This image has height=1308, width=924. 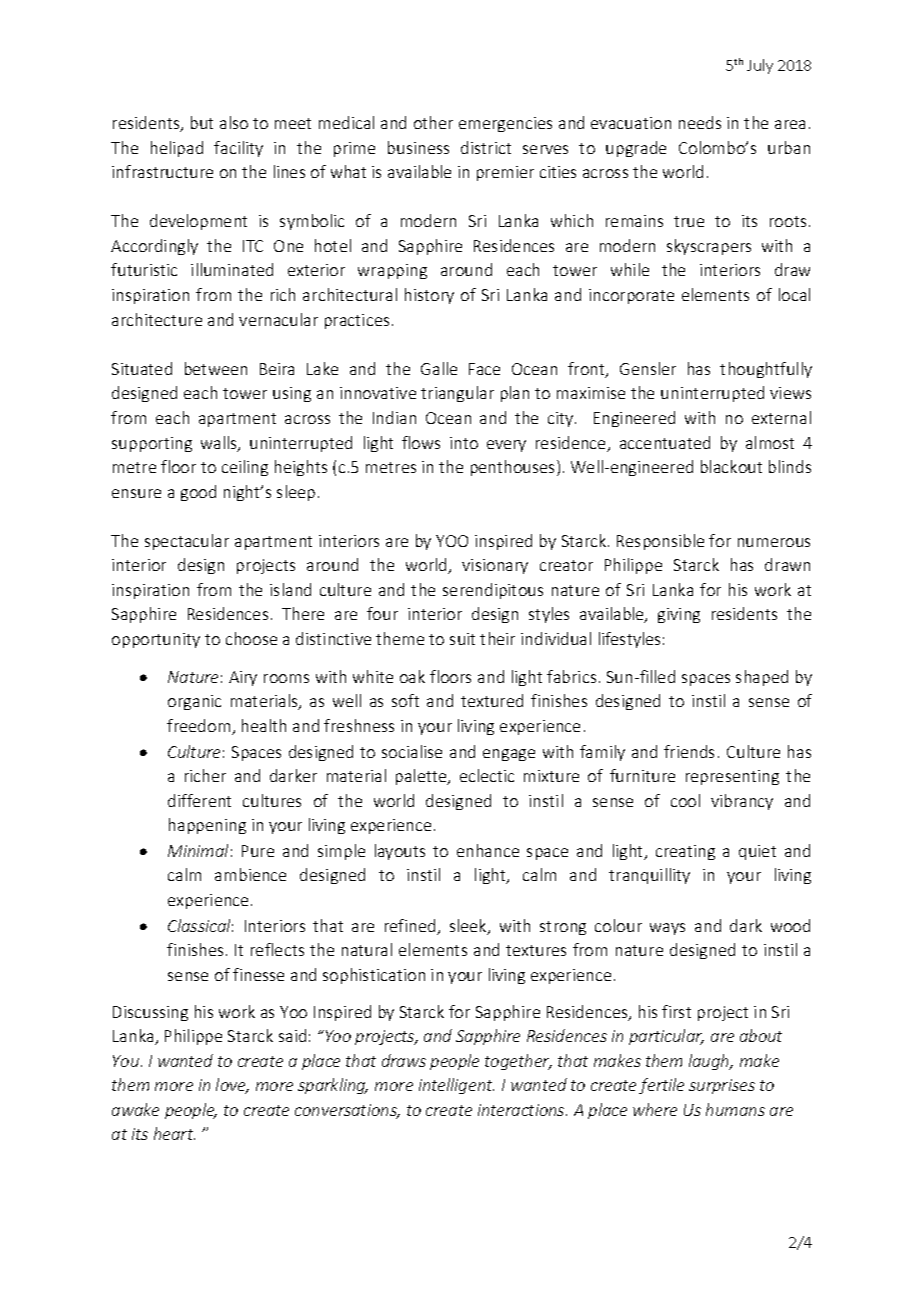 What do you see at coordinates (731, 466) in the image?
I see `blackout` at bounding box center [731, 466].
